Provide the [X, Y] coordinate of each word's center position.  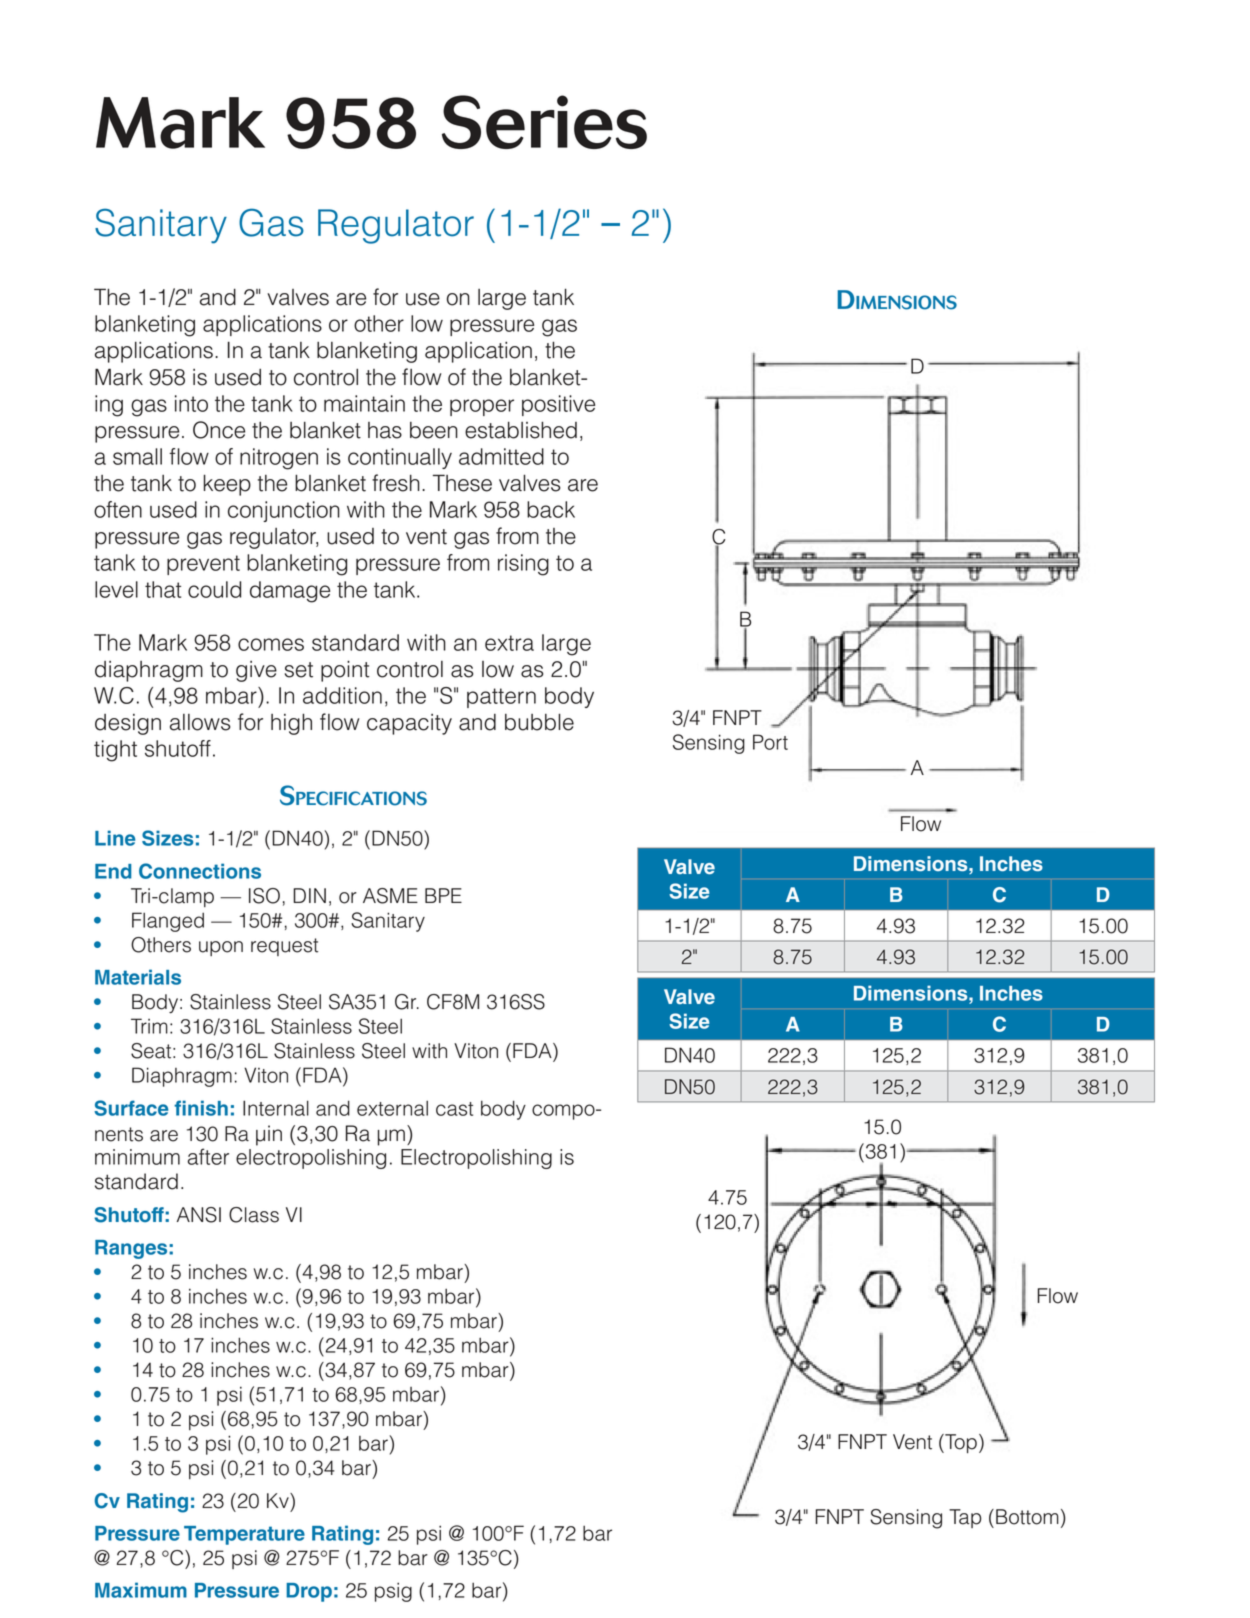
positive [558, 405]
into [191, 403]
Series [544, 122]
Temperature [244, 1535]
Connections [200, 871]
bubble [539, 722]
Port [770, 742]
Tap [965, 1518]
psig [393, 1592]
